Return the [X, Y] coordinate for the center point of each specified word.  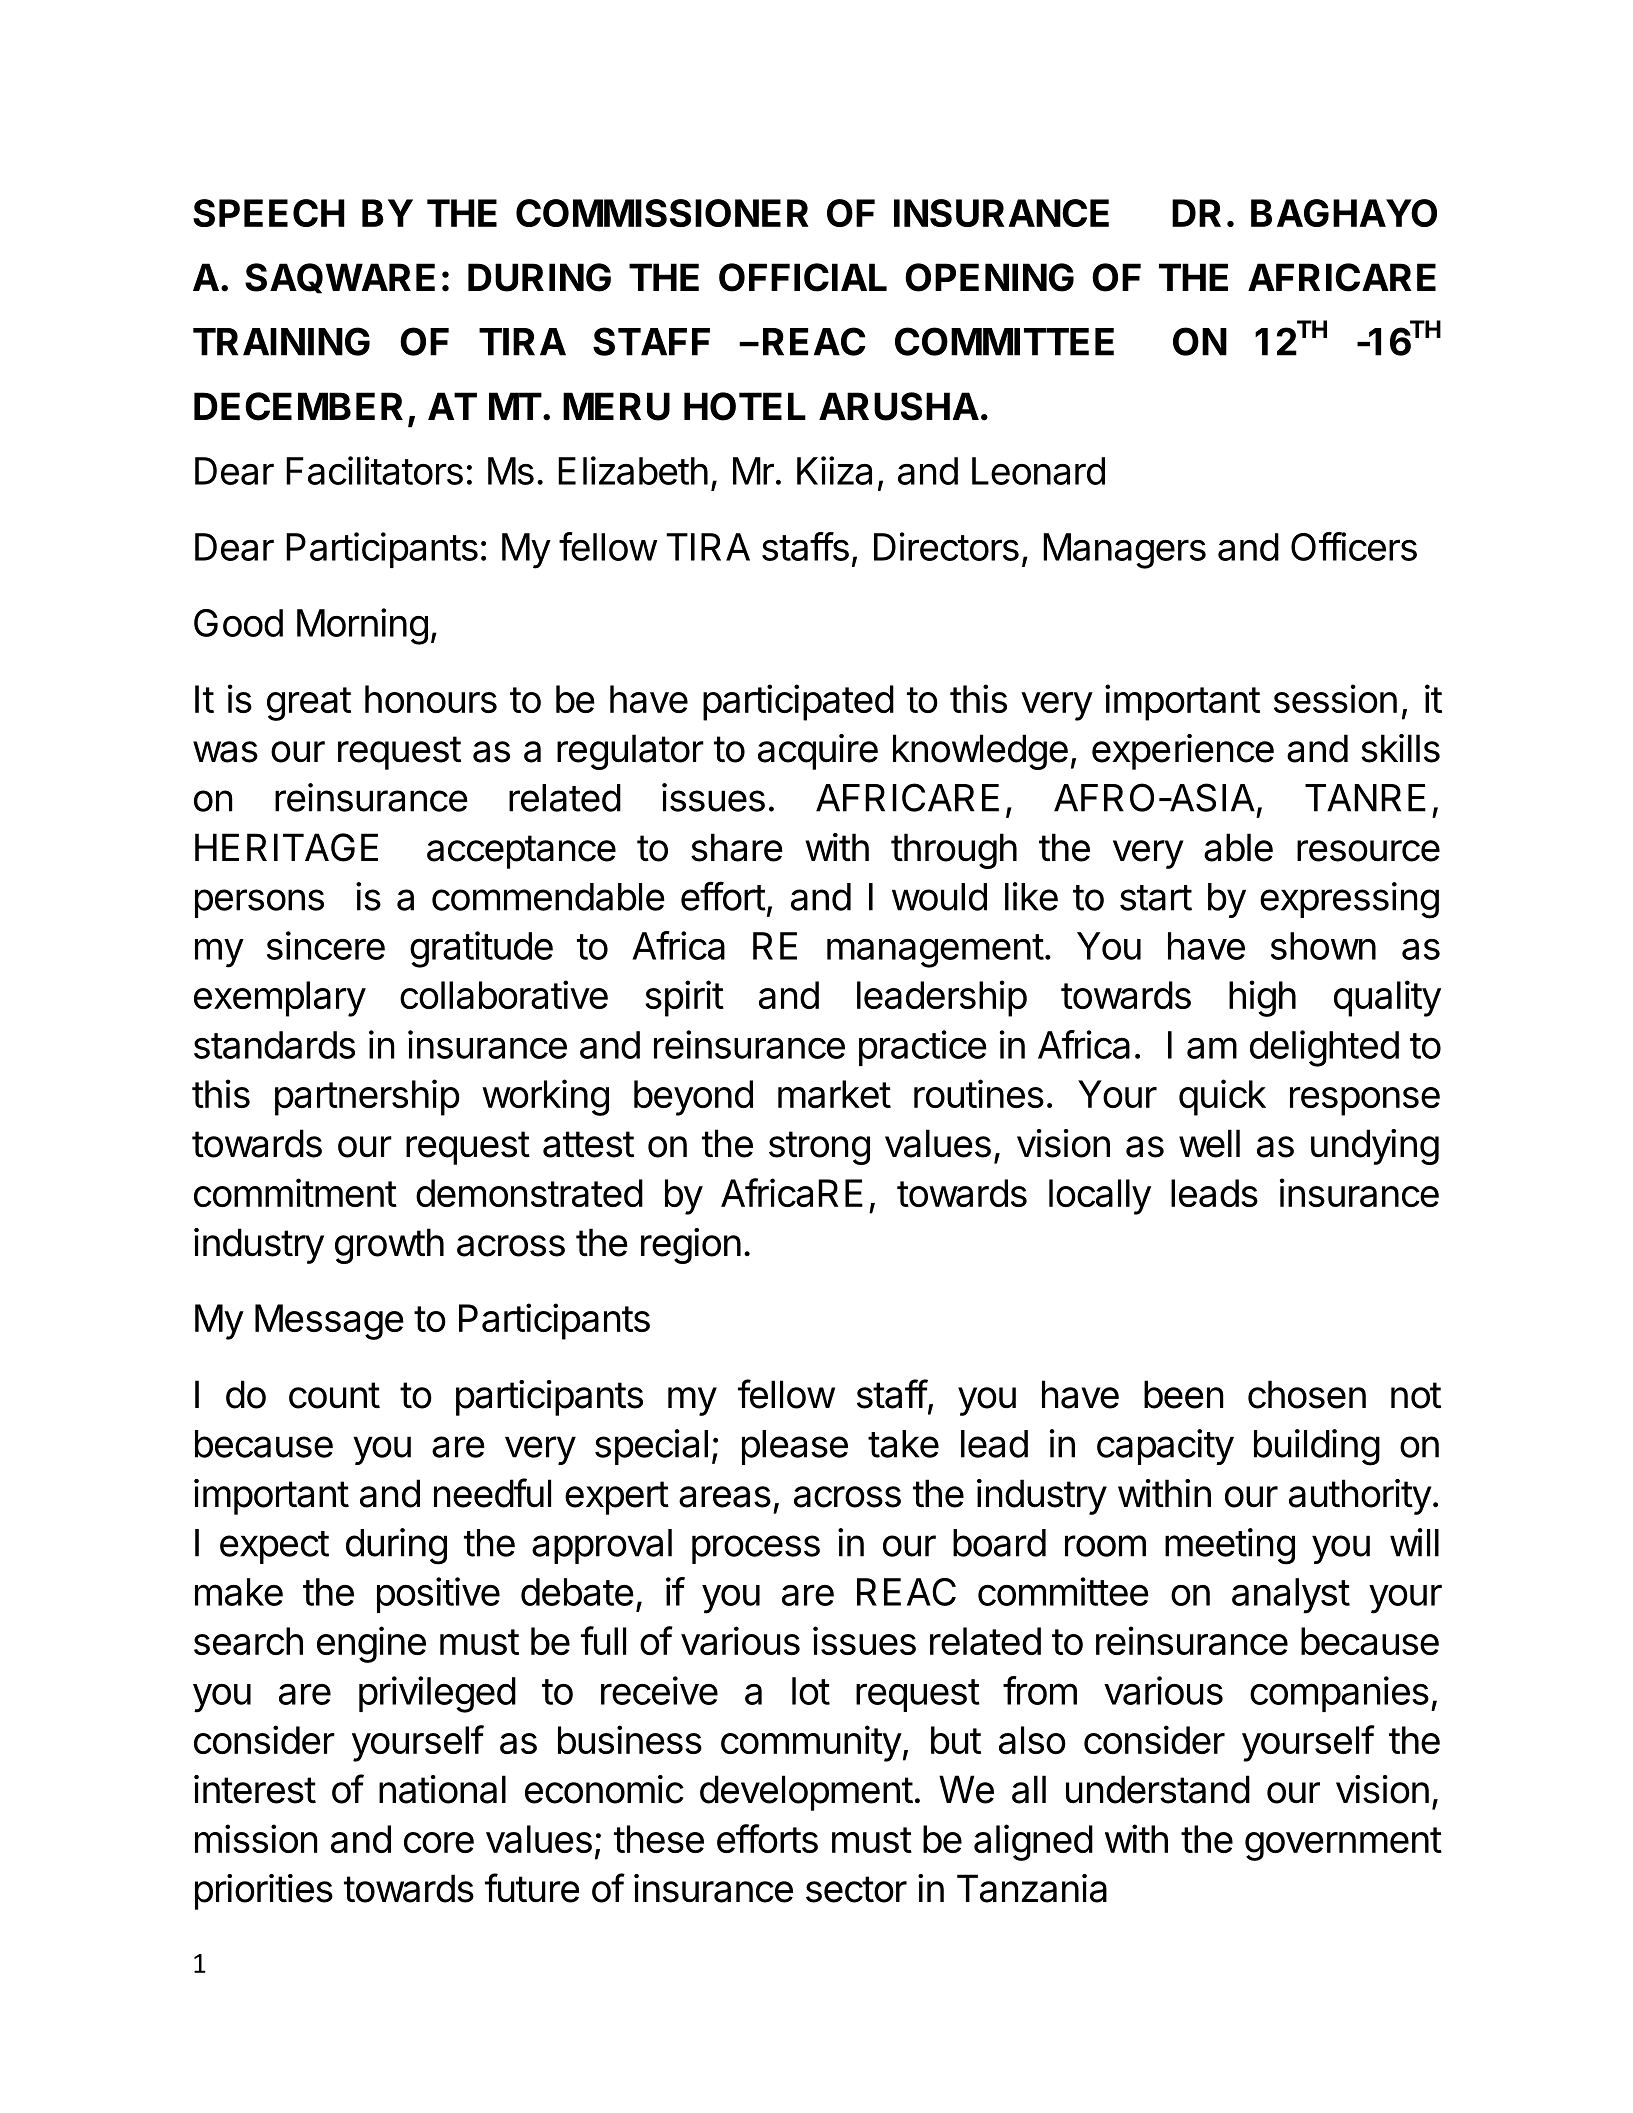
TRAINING [281, 341]
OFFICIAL [803, 277]
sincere [326, 945]
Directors [946, 546]
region [691, 1246]
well [1209, 1143]
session [1335, 698]
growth [389, 1246]
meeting [1230, 1546]
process [756, 1549]
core [439, 1842]
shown [1323, 946]
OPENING [989, 277]
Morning [362, 626]
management [935, 951]
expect [274, 1547]
